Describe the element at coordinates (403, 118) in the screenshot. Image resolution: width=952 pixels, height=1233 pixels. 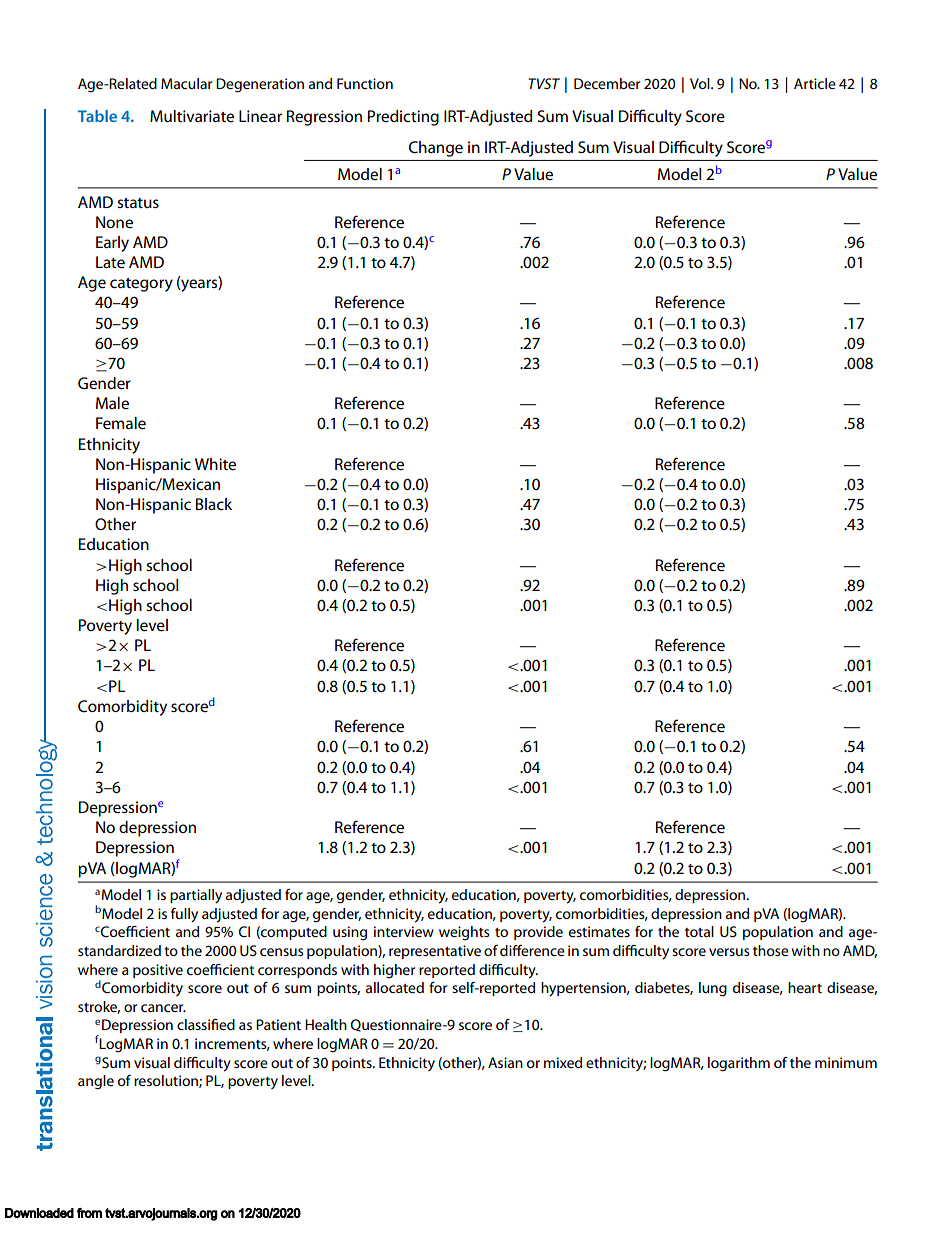
I see `Predicting` at that location.
